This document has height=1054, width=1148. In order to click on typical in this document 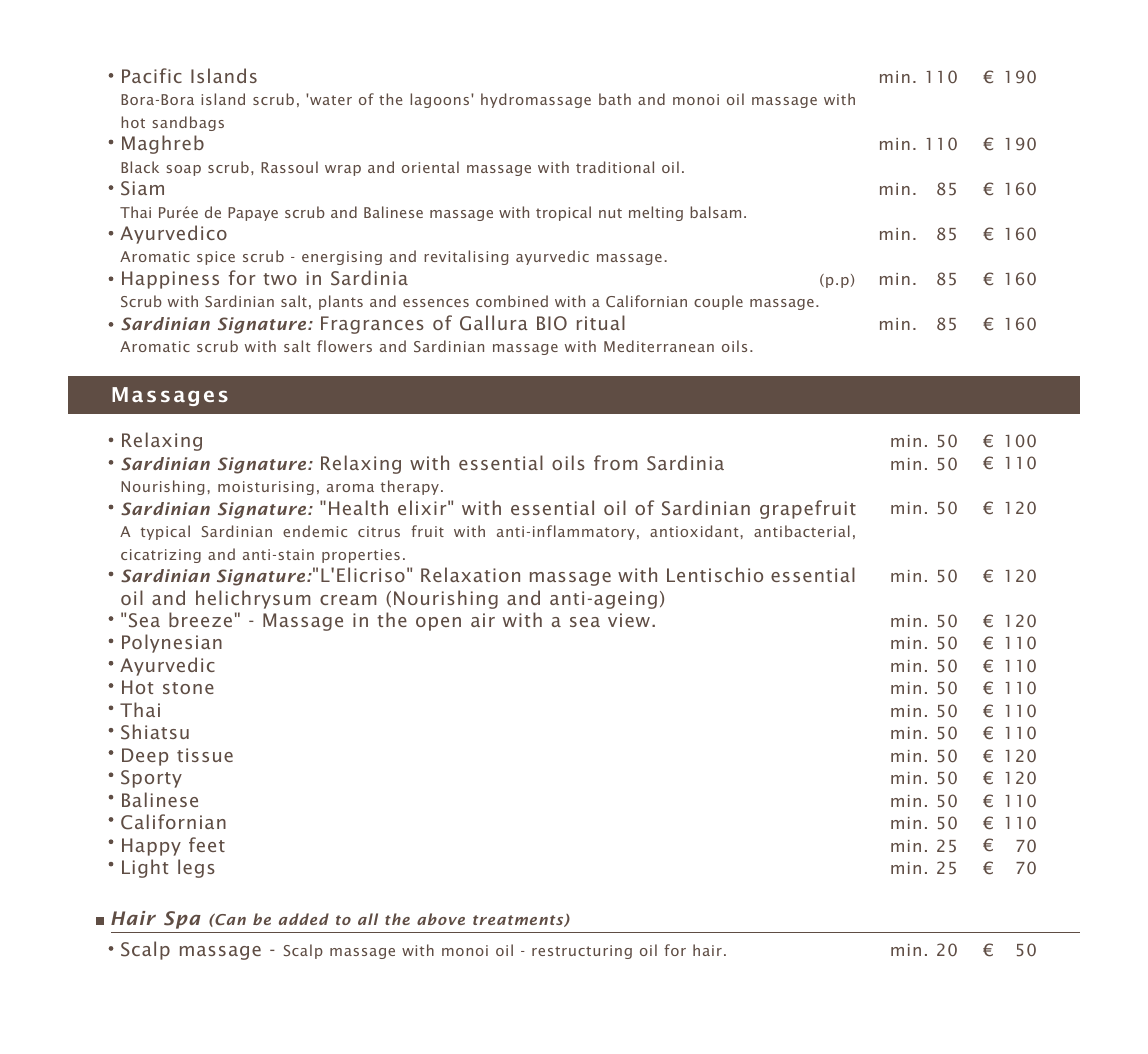, I will do `click(165, 532)`.
